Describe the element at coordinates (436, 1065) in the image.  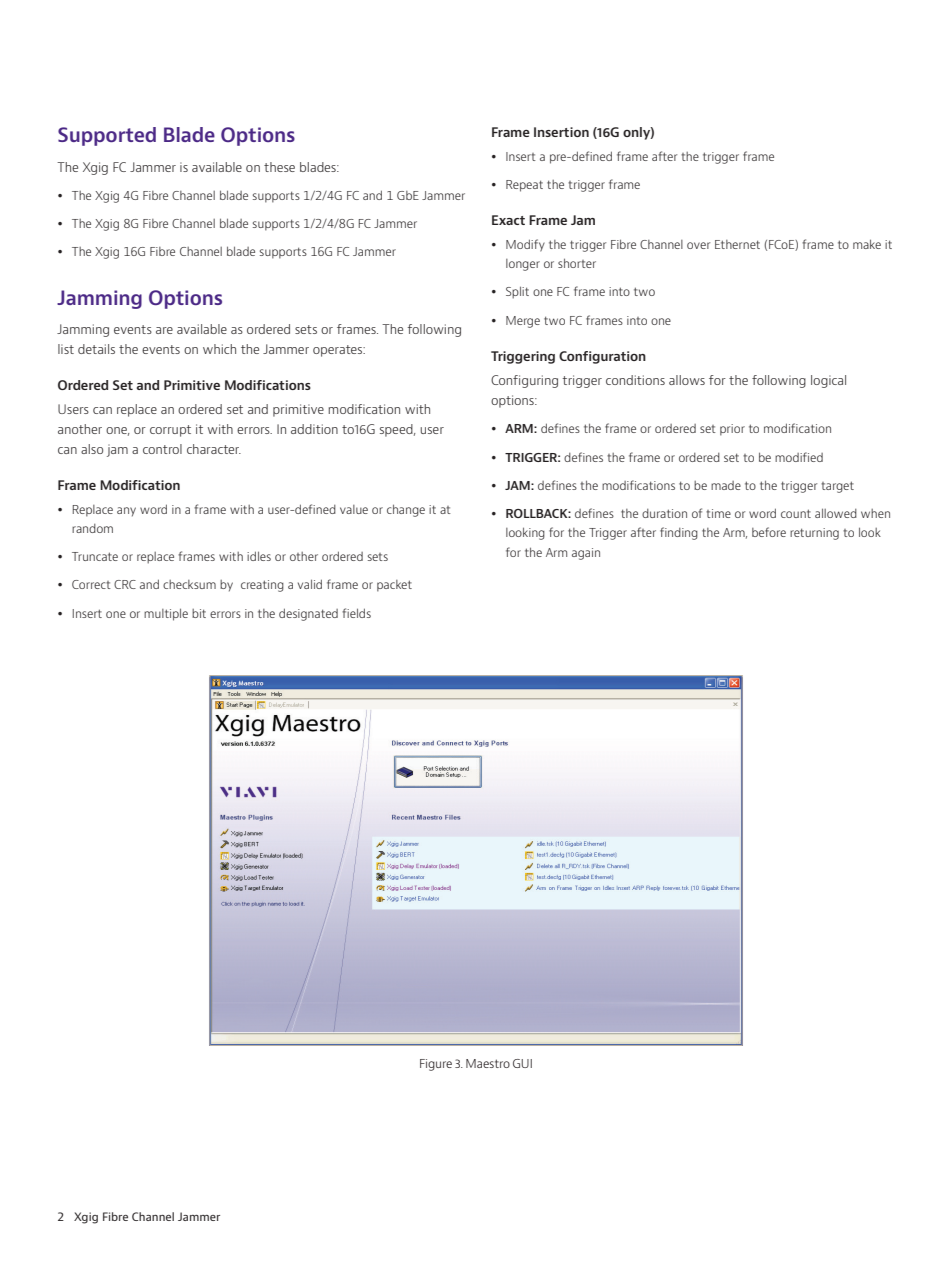
I see `Figure` at that location.
